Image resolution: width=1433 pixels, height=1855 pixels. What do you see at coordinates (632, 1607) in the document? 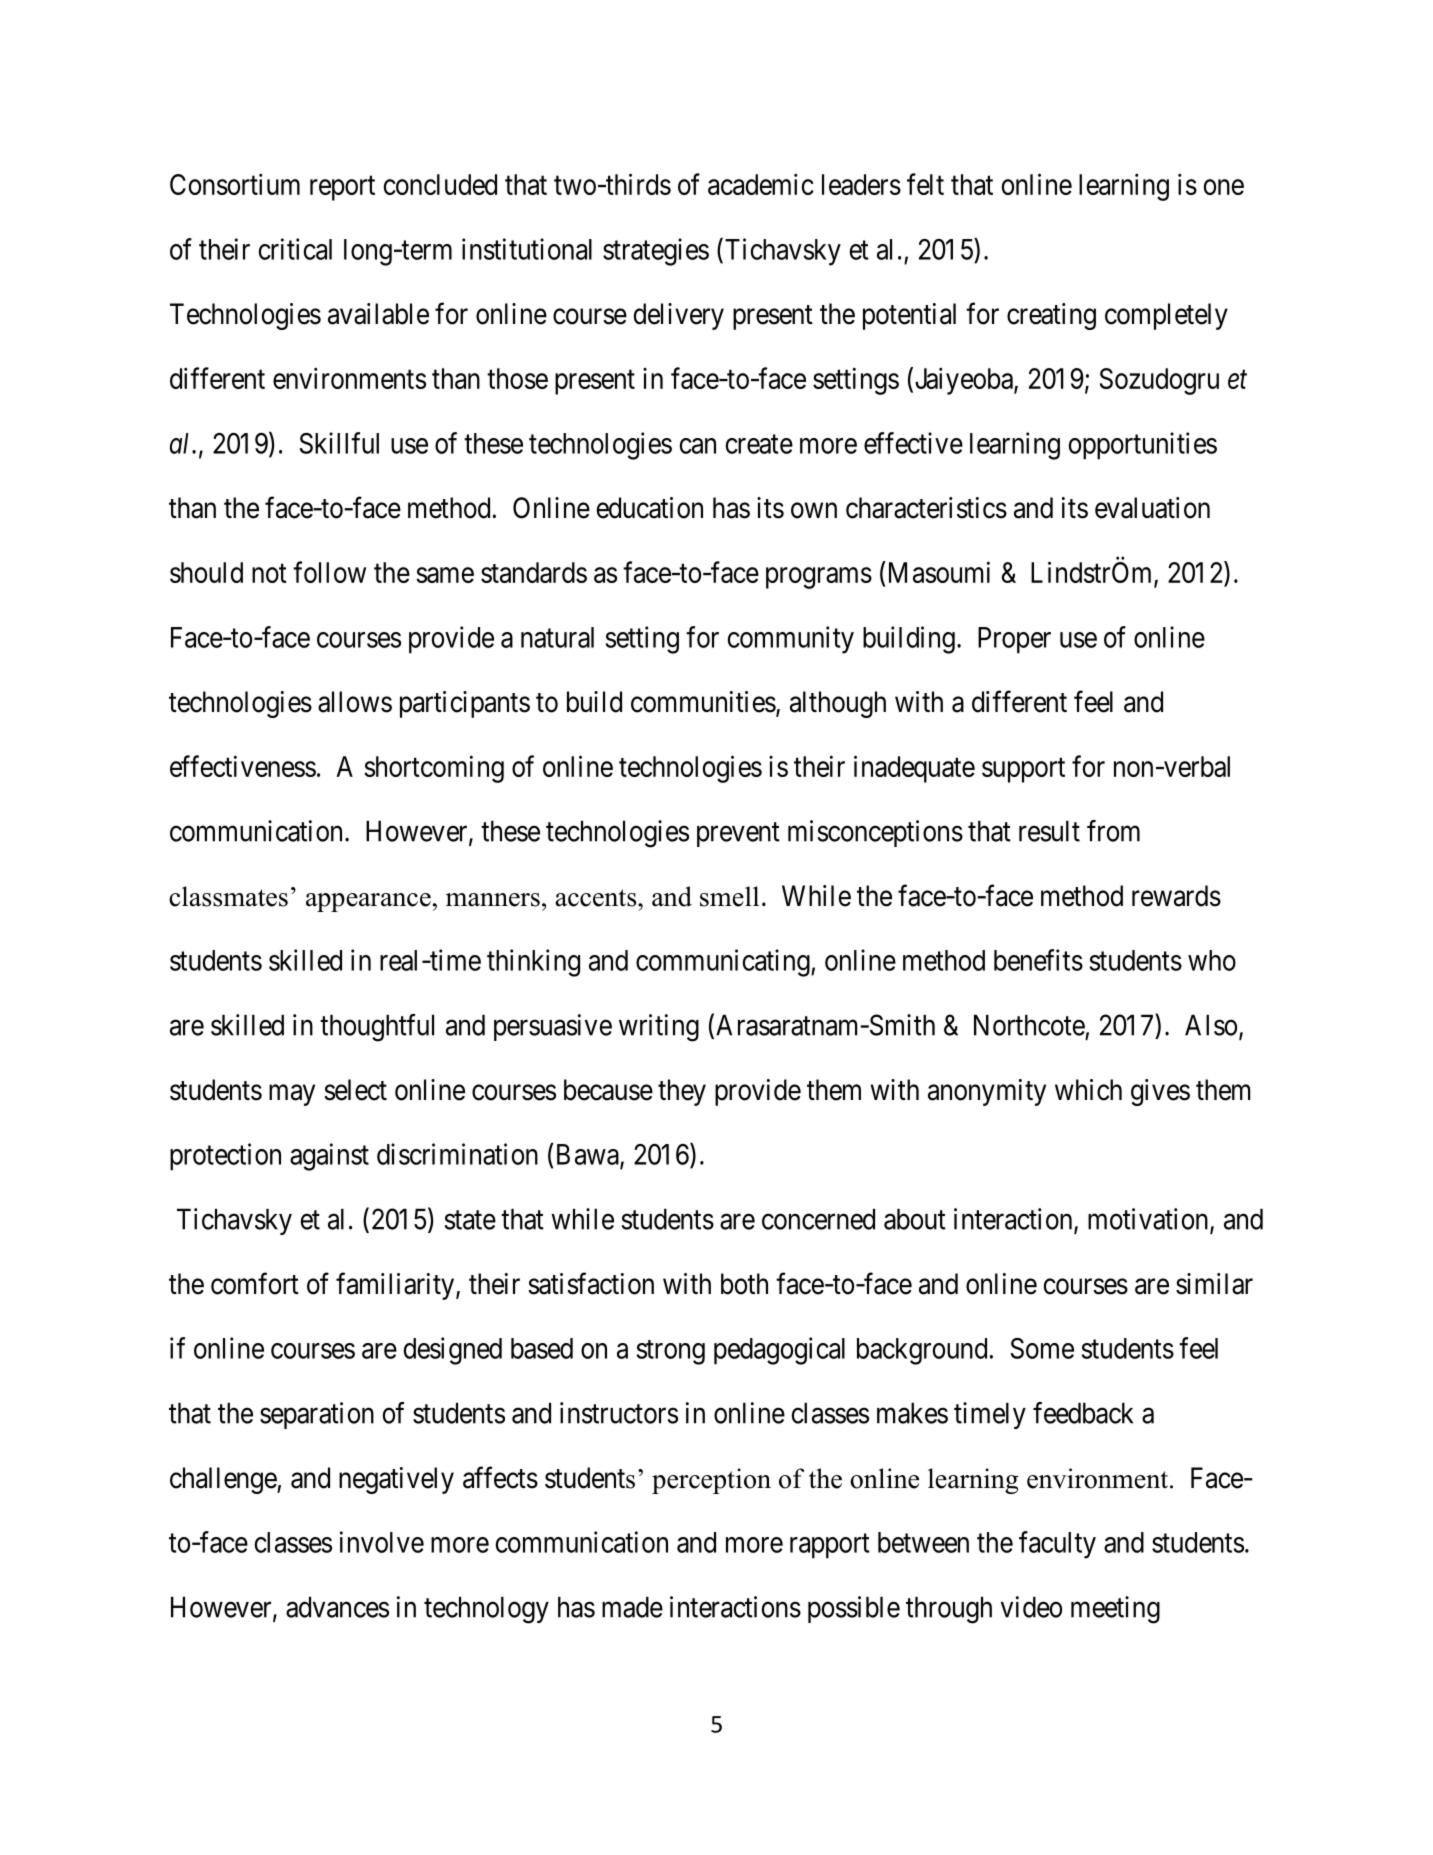
I see `made` at bounding box center [632, 1607].
